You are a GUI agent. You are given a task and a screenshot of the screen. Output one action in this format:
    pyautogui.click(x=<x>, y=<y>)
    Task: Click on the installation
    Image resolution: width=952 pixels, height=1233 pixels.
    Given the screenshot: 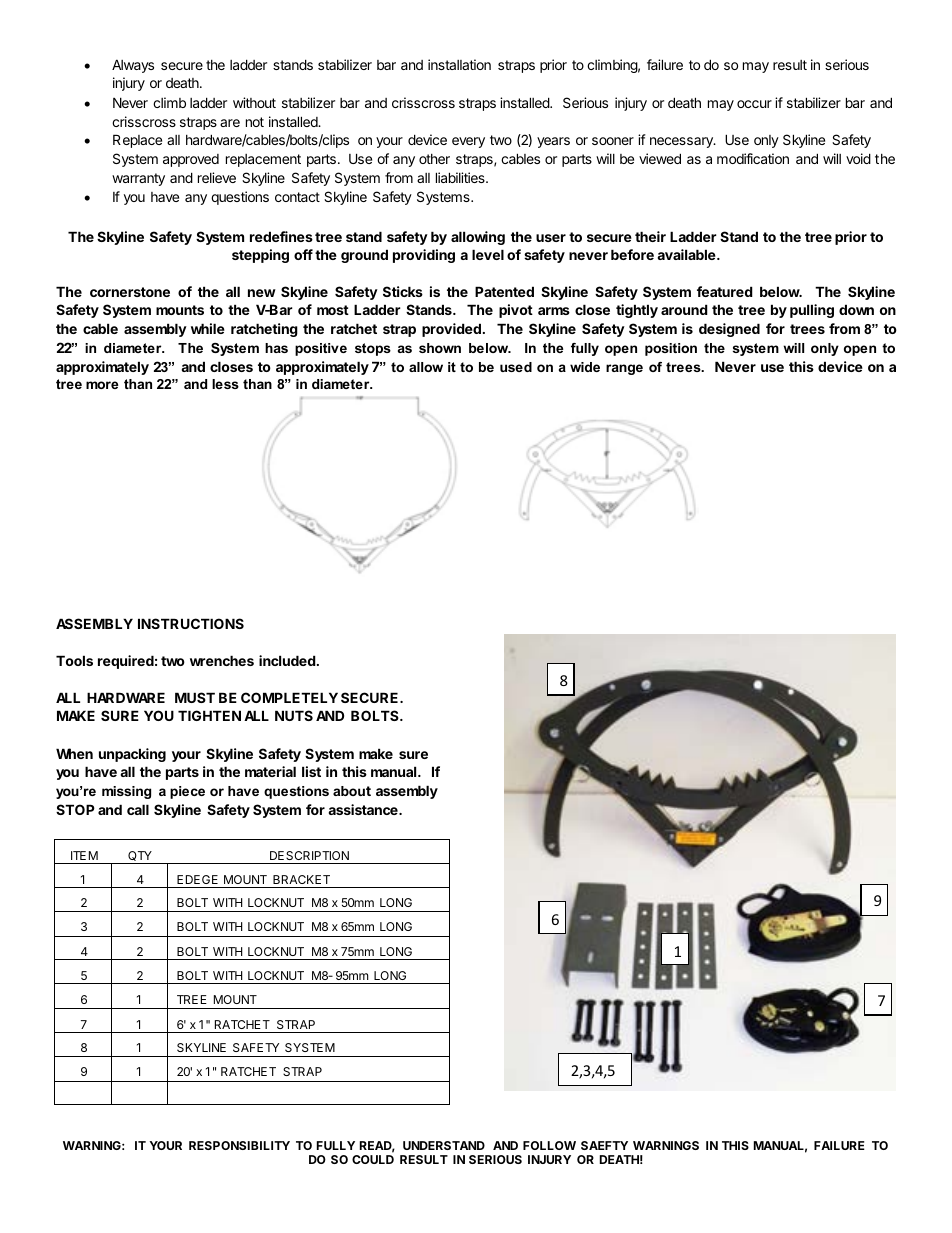 What is the action you would take?
    pyautogui.click(x=459, y=64)
